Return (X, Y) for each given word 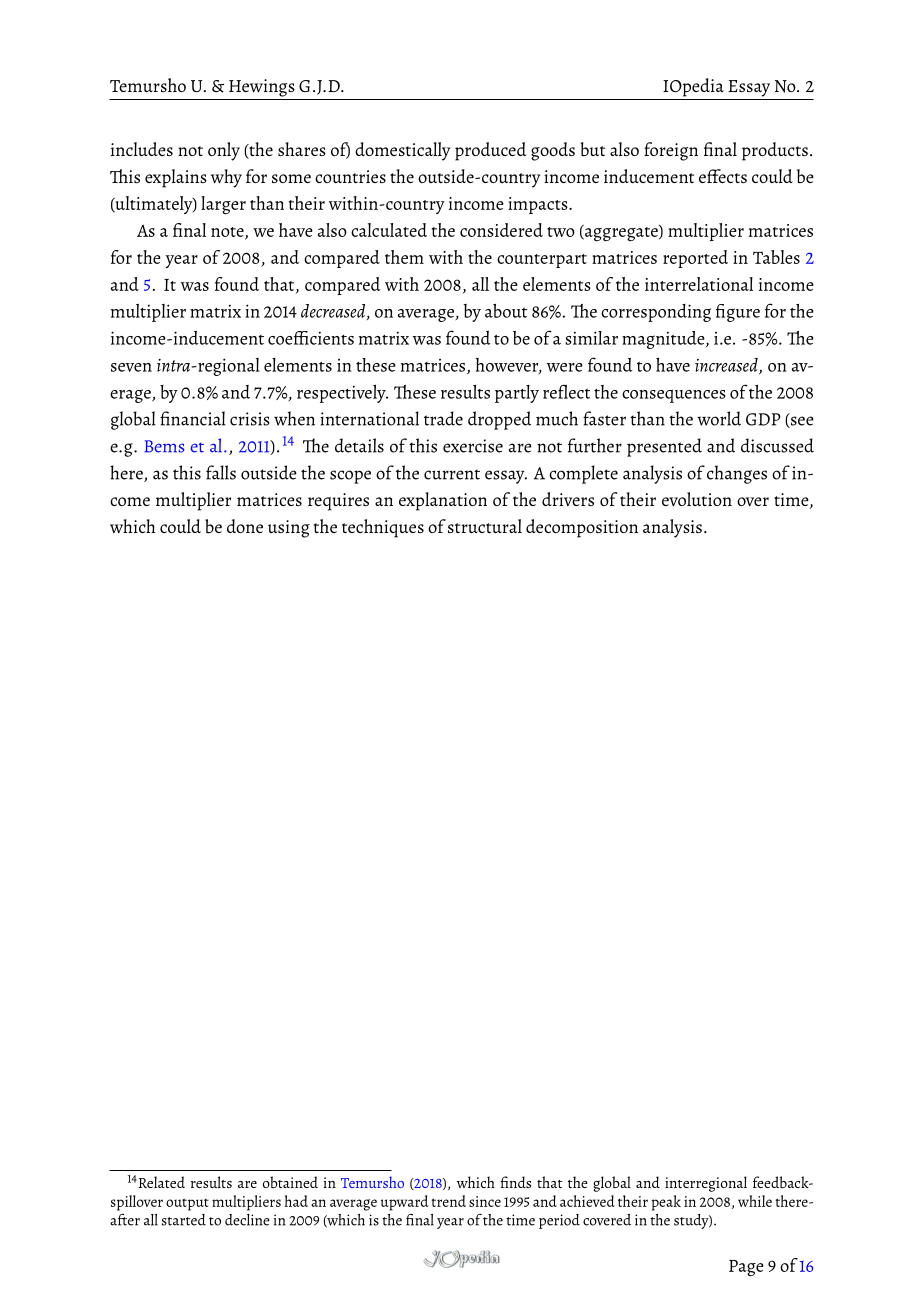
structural (485, 526)
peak (666, 1203)
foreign (671, 151)
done (245, 526)
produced (490, 151)
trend (448, 1201)
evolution (697, 499)
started (184, 1220)
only (224, 151)
